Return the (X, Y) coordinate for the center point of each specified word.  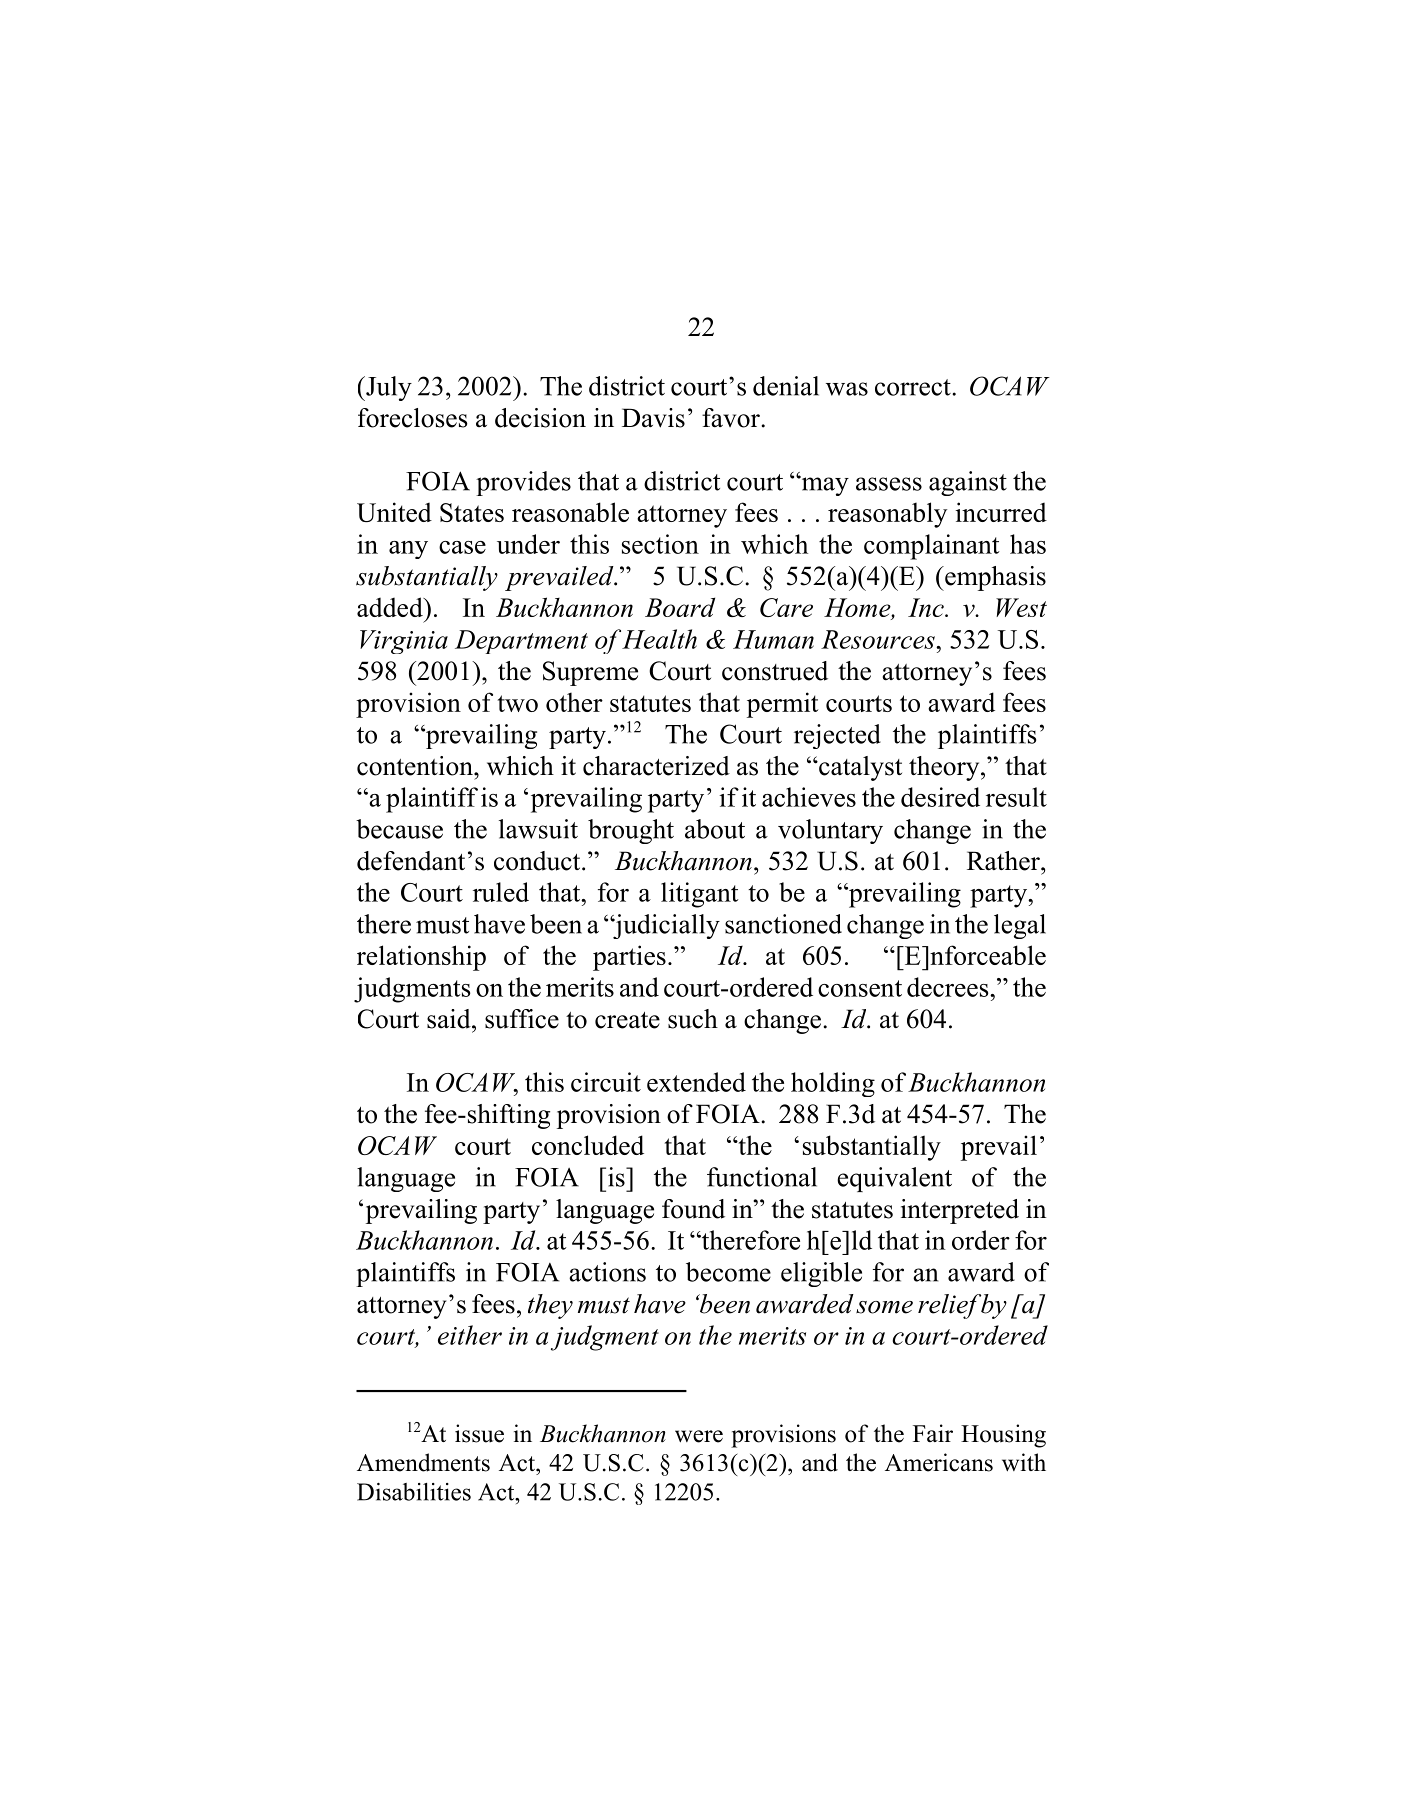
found (693, 1209)
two (518, 703)
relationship (421, 958)
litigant (700, 895)
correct (914, 387)
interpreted (960, 1211)
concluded (588, 1145)
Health (659, 639)
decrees (949, 987)
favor (732, 418)
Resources (879, 639)
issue (479, 1433)
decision (540, 418)
